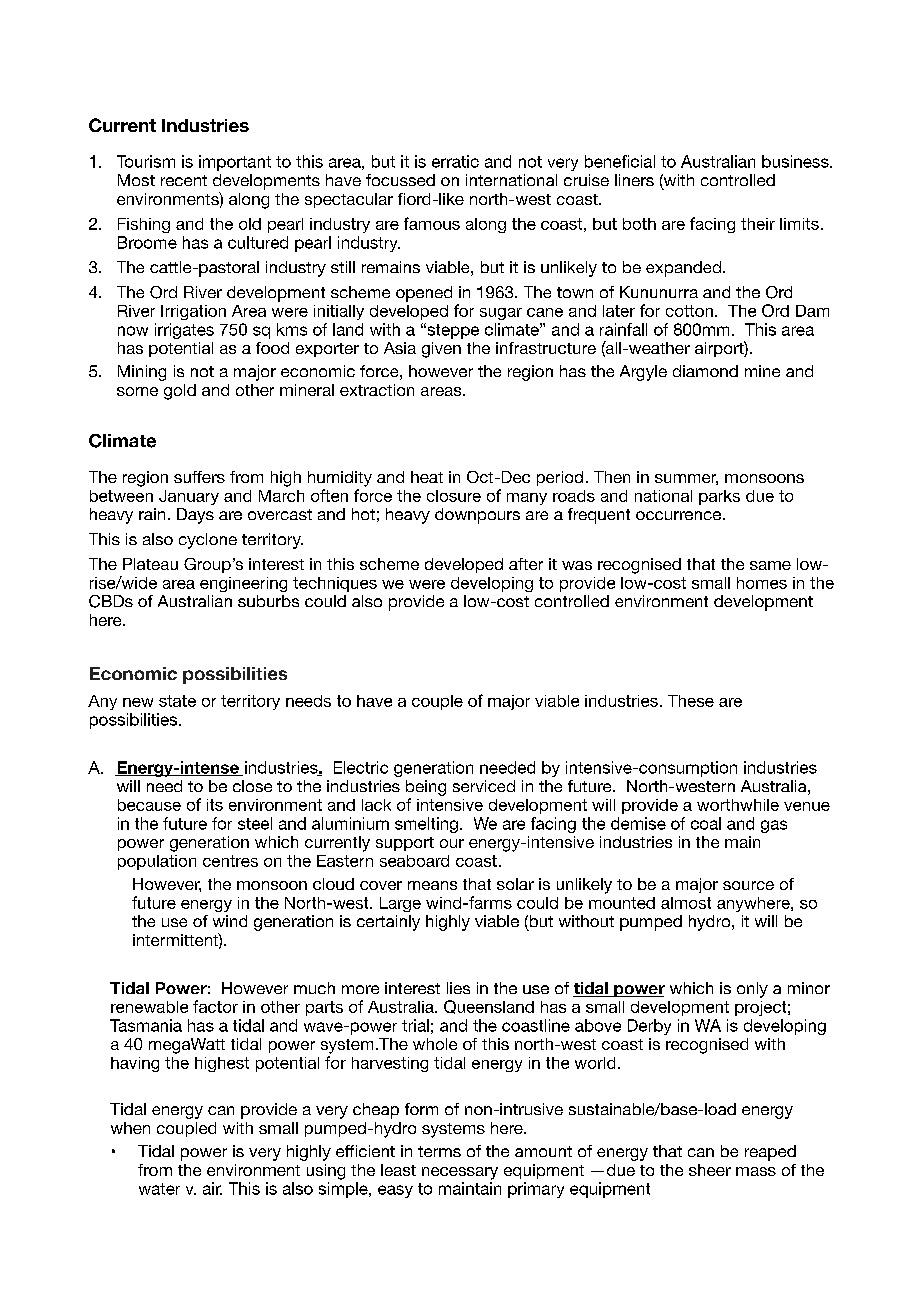 This image has height=1308, width=924. Describe the element at coordinates (184, 180) in the image. I see `recent` at that location.
